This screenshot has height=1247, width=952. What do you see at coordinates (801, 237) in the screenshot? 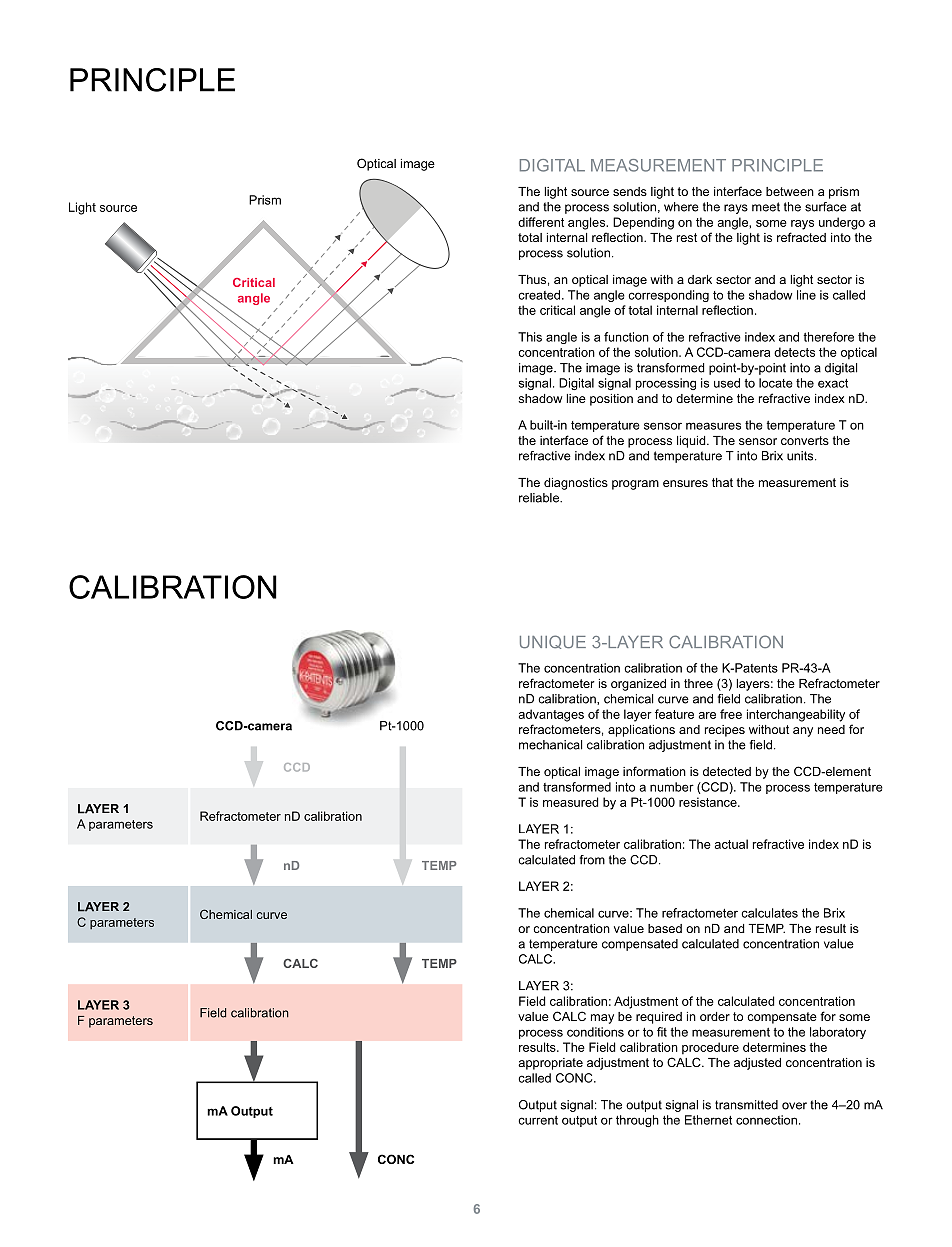
I see `refracted` at bounding box center [801, 237].
